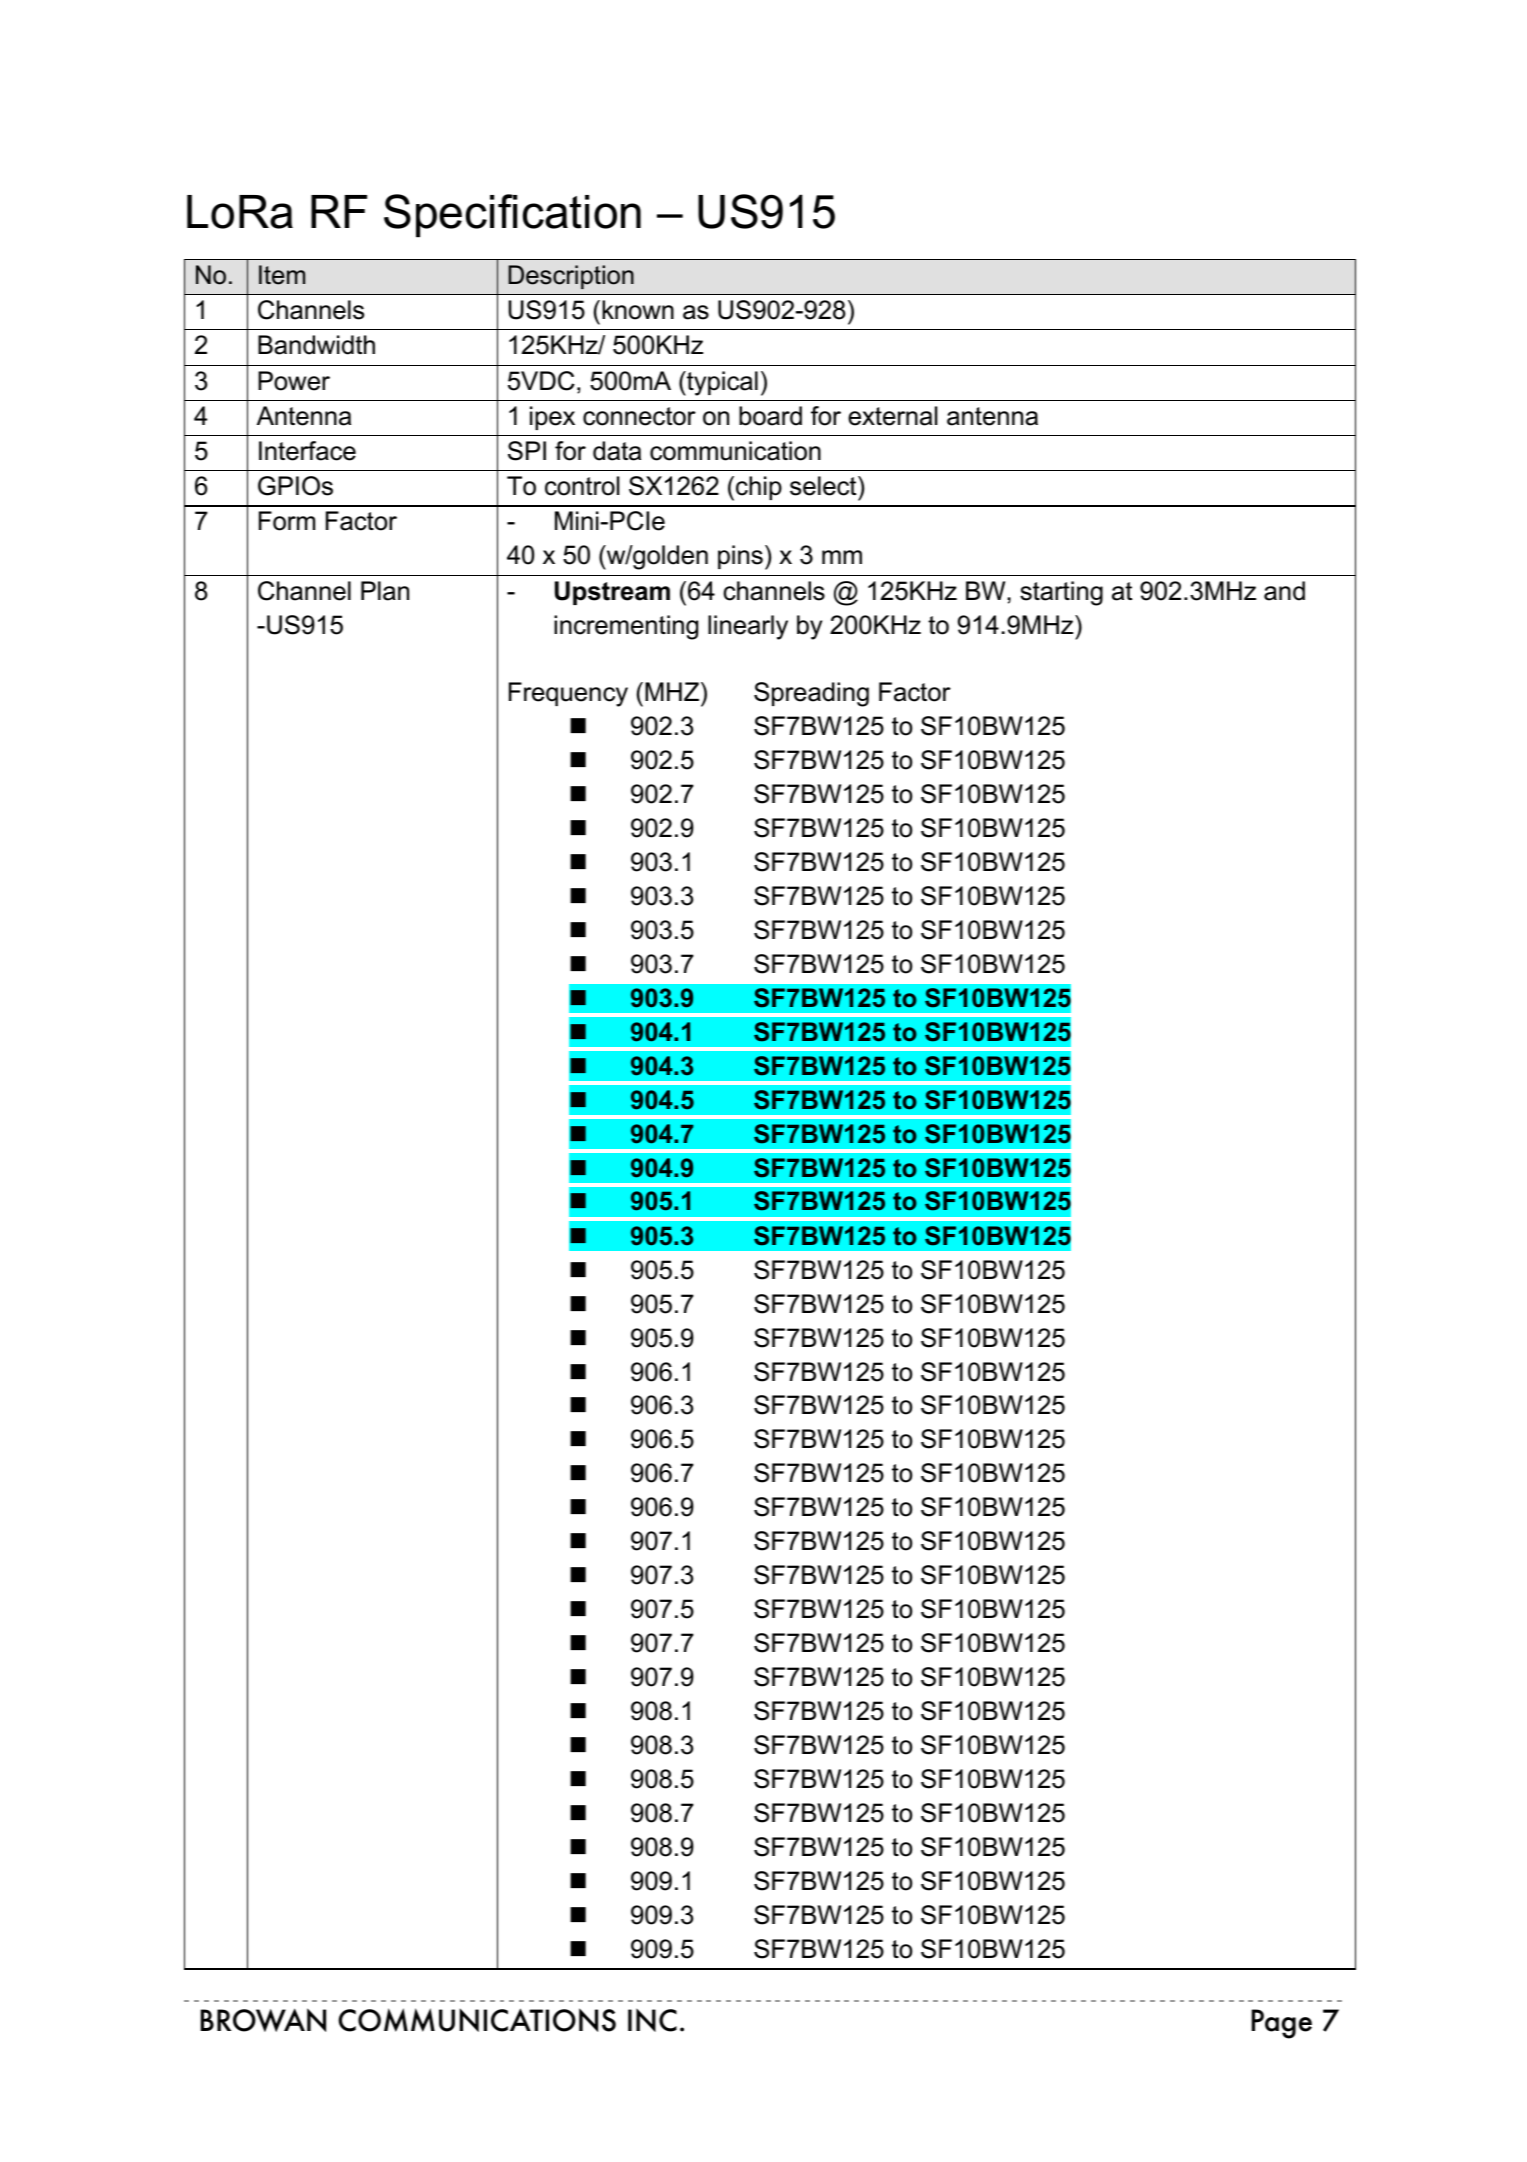 The image size is (1527, 2162). What do you see at coordinates (385, 591) in the image?
I see `Plan` at bounding box center [385, 591].
